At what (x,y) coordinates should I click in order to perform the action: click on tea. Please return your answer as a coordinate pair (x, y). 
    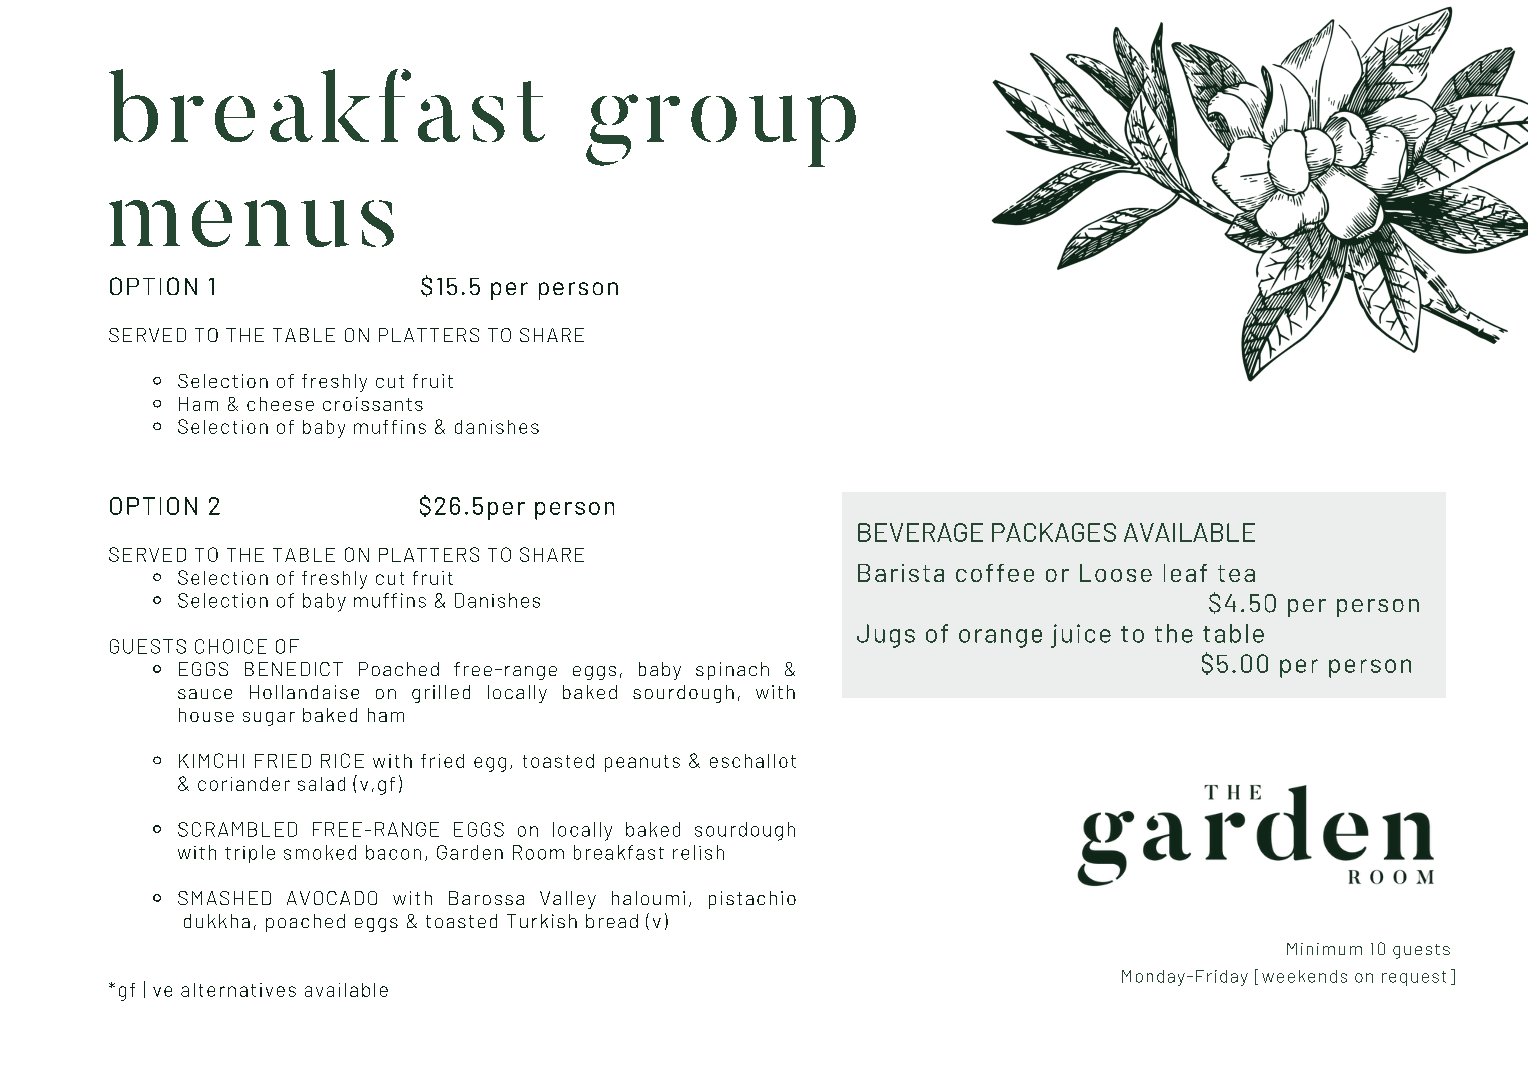
    Looking at the image, I should click on (1236, 573).
